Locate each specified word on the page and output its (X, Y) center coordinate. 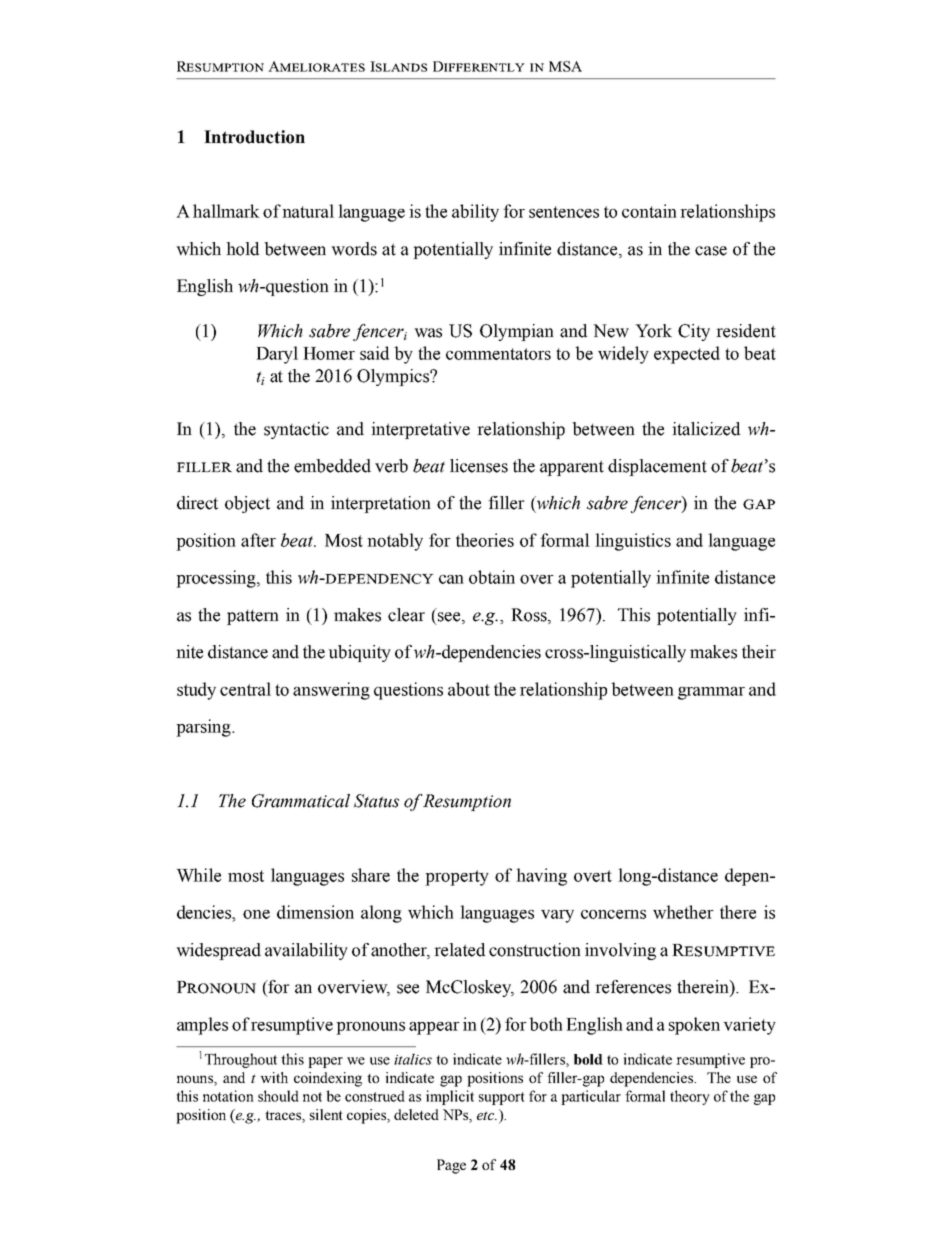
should (278, 1096)
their (759, 652)
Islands (398, 66)
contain (649, 211)
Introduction (254, 137)
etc (487, 1115)
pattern (253, 617)
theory (690, 1097)
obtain (492, 577)
